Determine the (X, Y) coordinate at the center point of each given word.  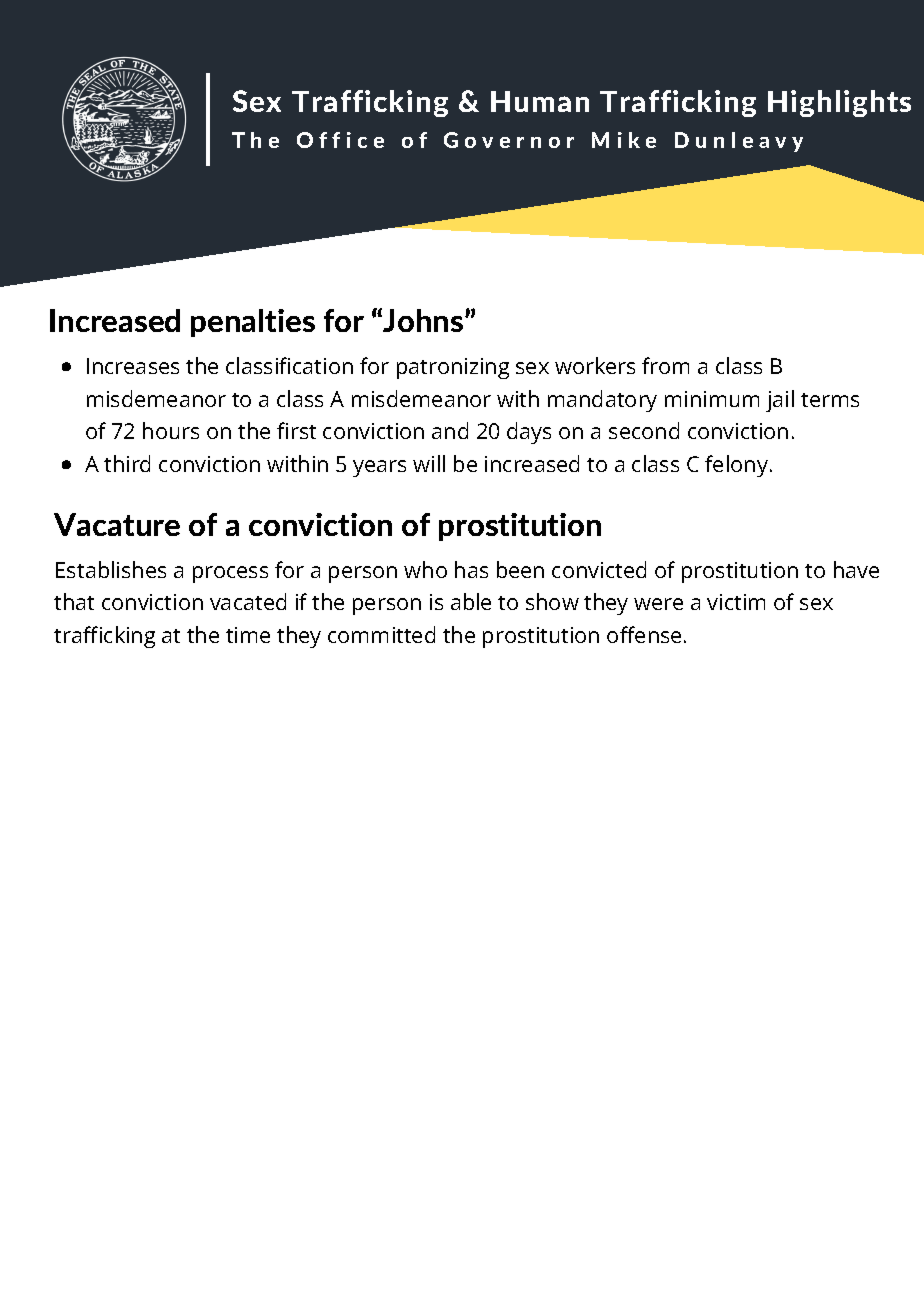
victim (736, 602)
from (665, 365)
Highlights (839, 103)
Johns (424, 320)
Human (540, 101)
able (471, 601)
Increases (133, 366)
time (248, 635)
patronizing (453, 368)
